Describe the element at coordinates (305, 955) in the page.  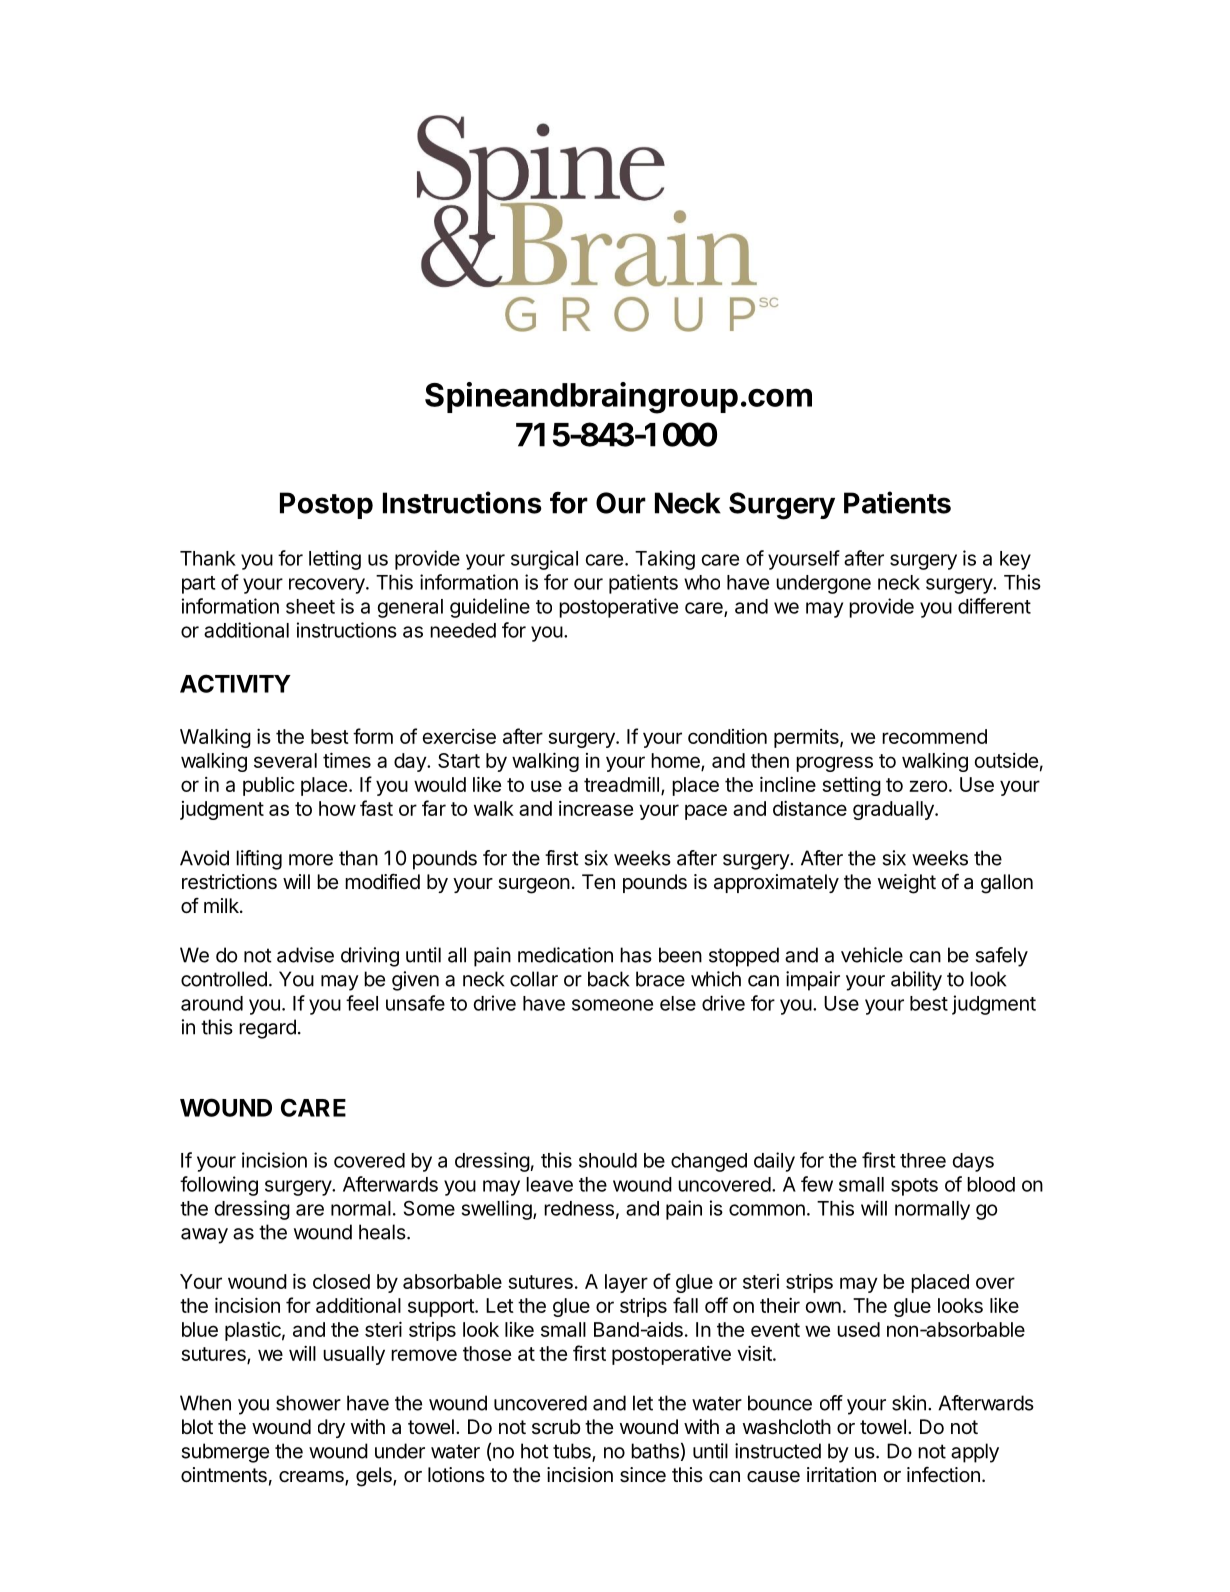
I see `advise` at that location.
